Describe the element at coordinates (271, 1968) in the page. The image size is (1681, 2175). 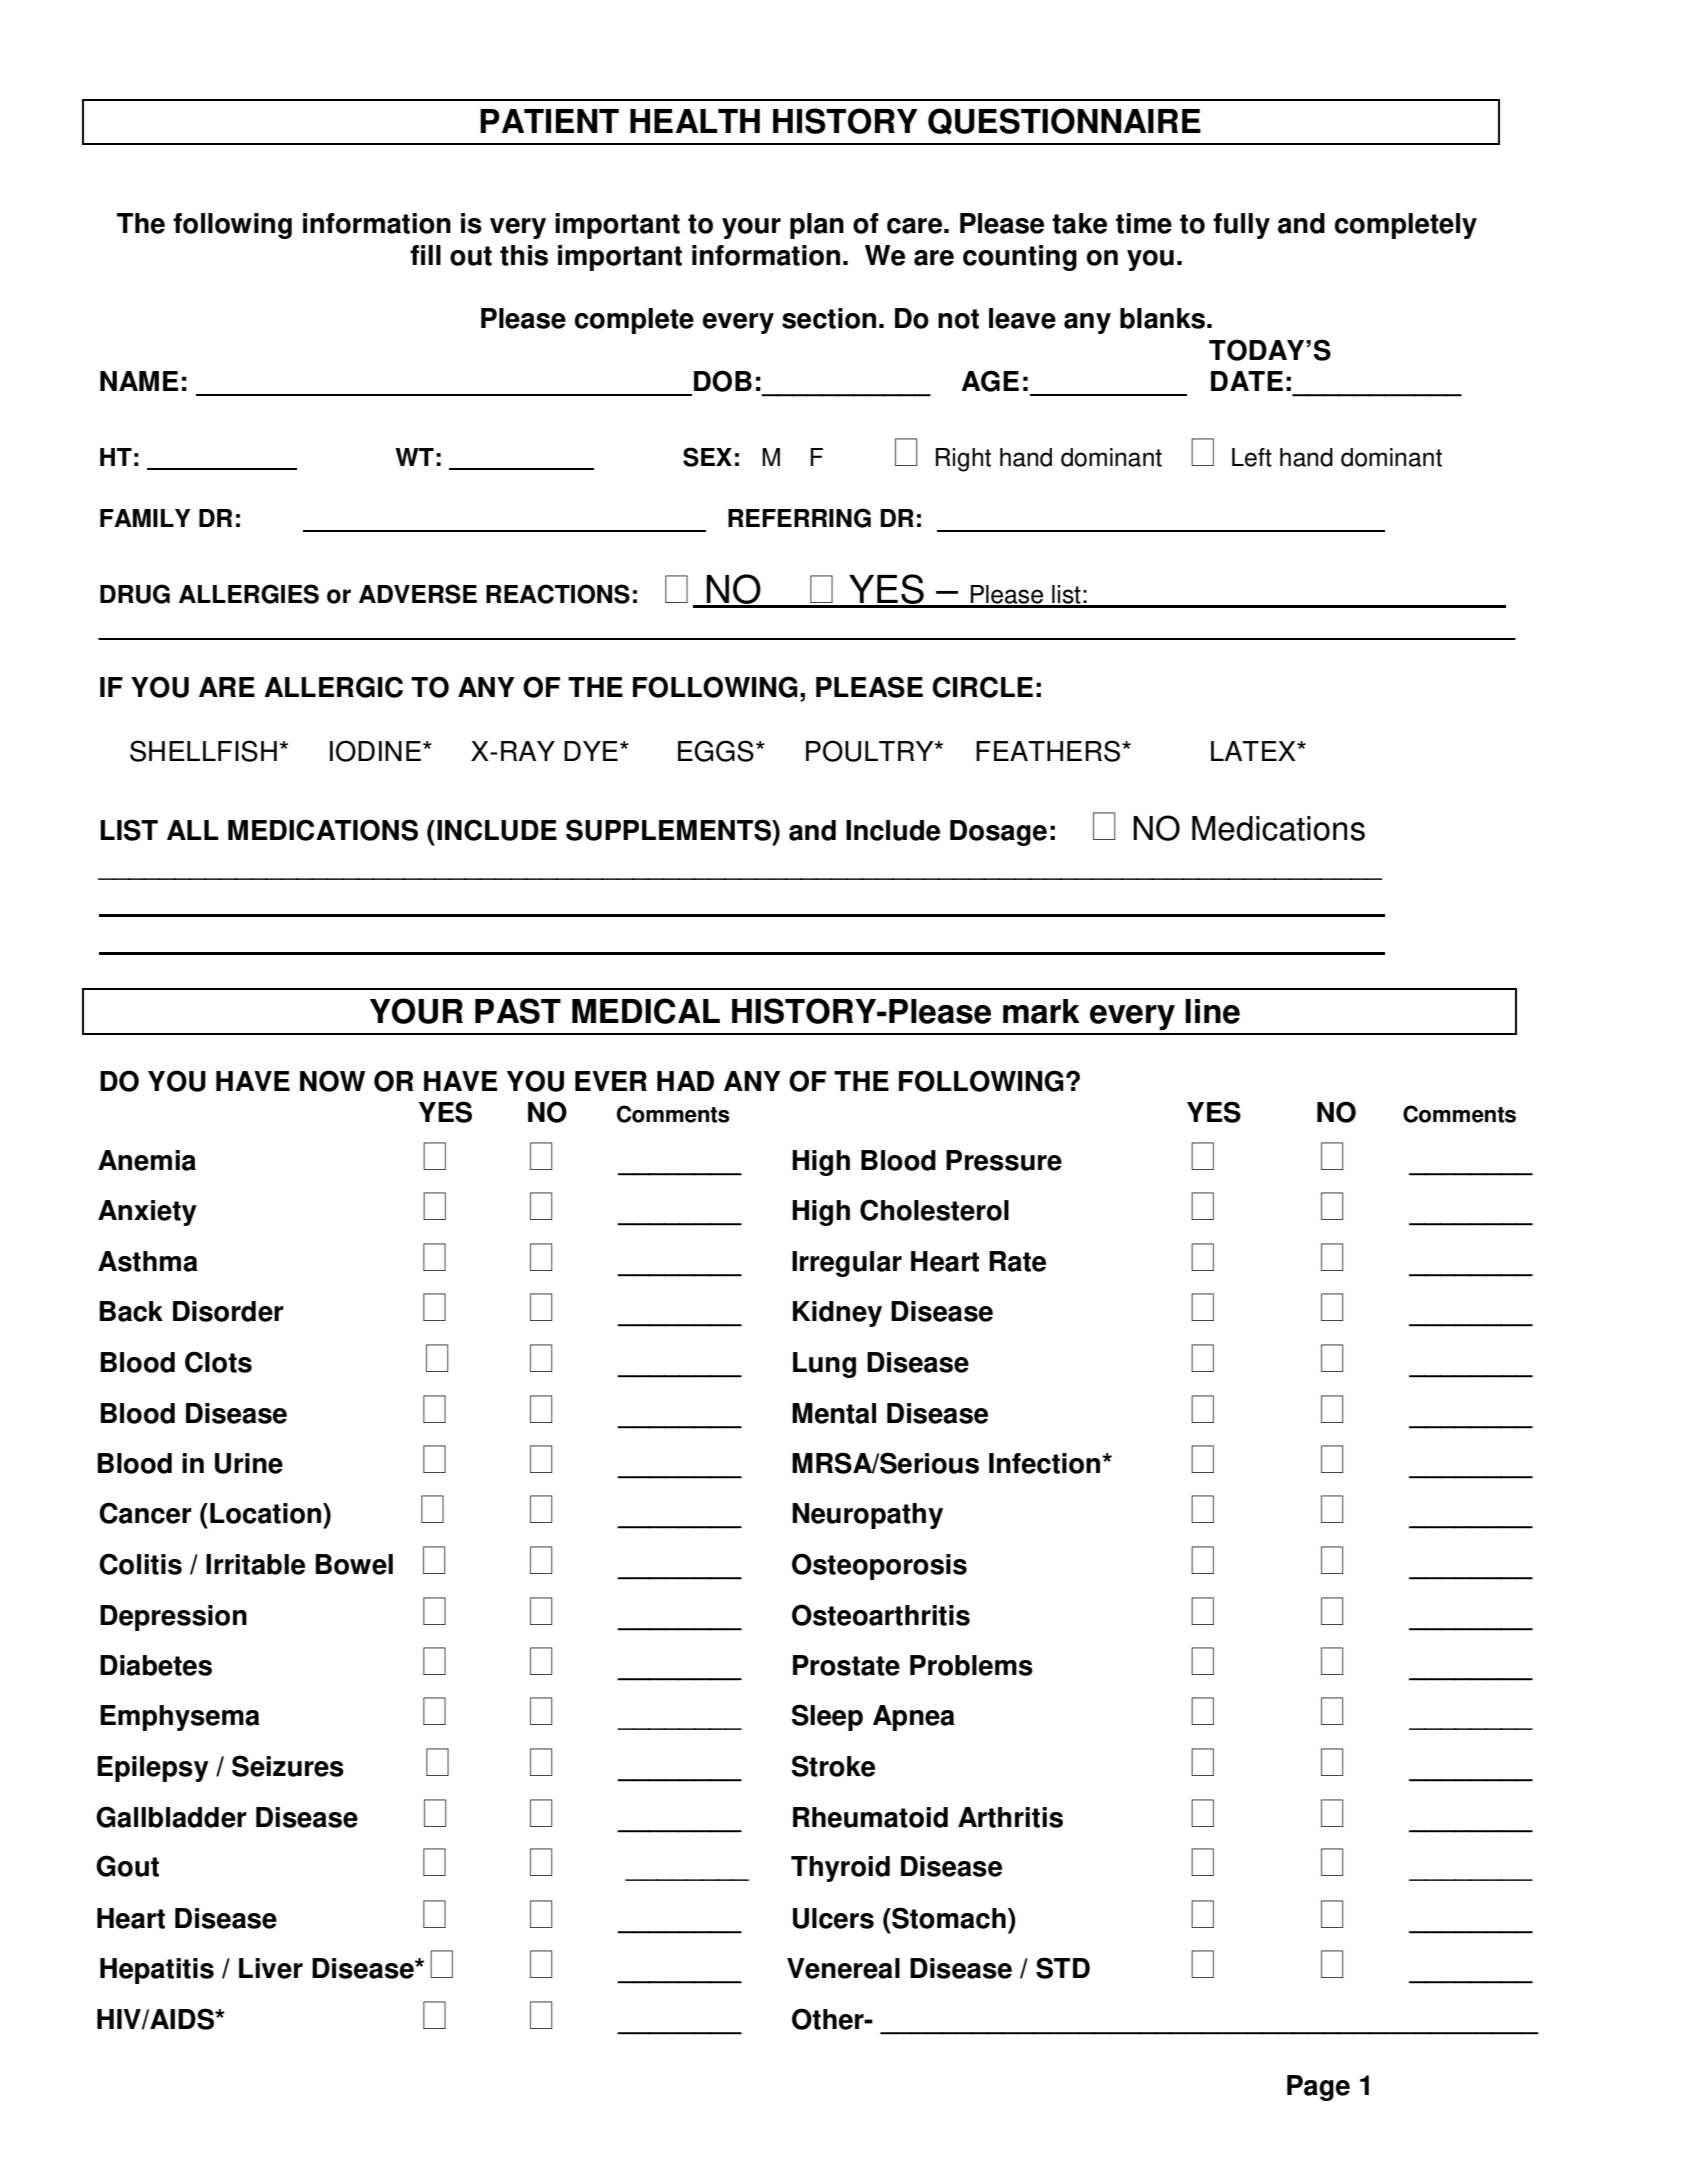
I see `Liver` at that location.
